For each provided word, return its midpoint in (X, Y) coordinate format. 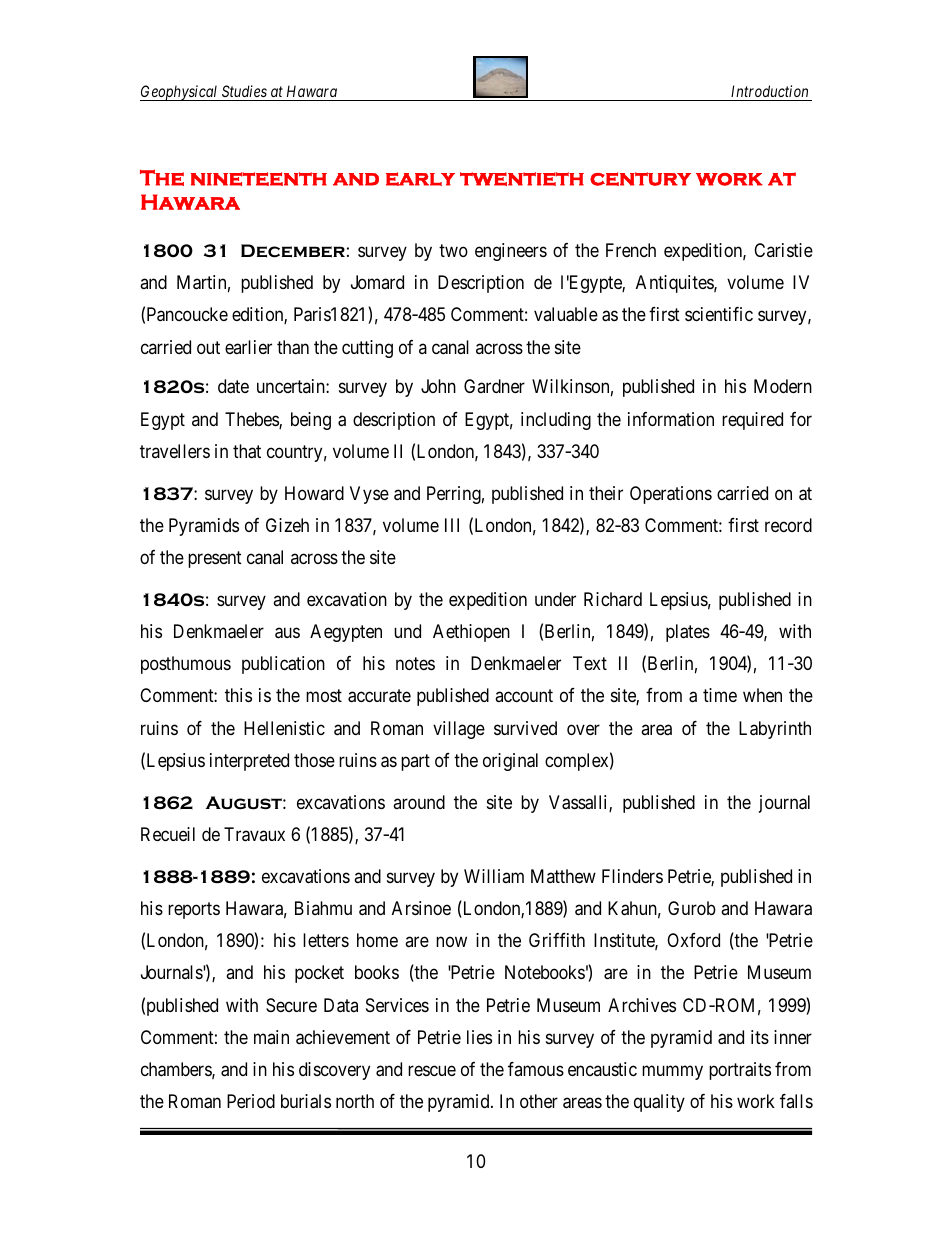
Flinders (632, 876)
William (494, 876)
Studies (244, 93)
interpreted (249, 762)
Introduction (770, 93)
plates (688, 633)
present (215, 559)
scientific (719, 314)
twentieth (522, 179)
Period (251, 1101)
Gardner (494, 386)
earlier (248, 347)
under (555, 599)
